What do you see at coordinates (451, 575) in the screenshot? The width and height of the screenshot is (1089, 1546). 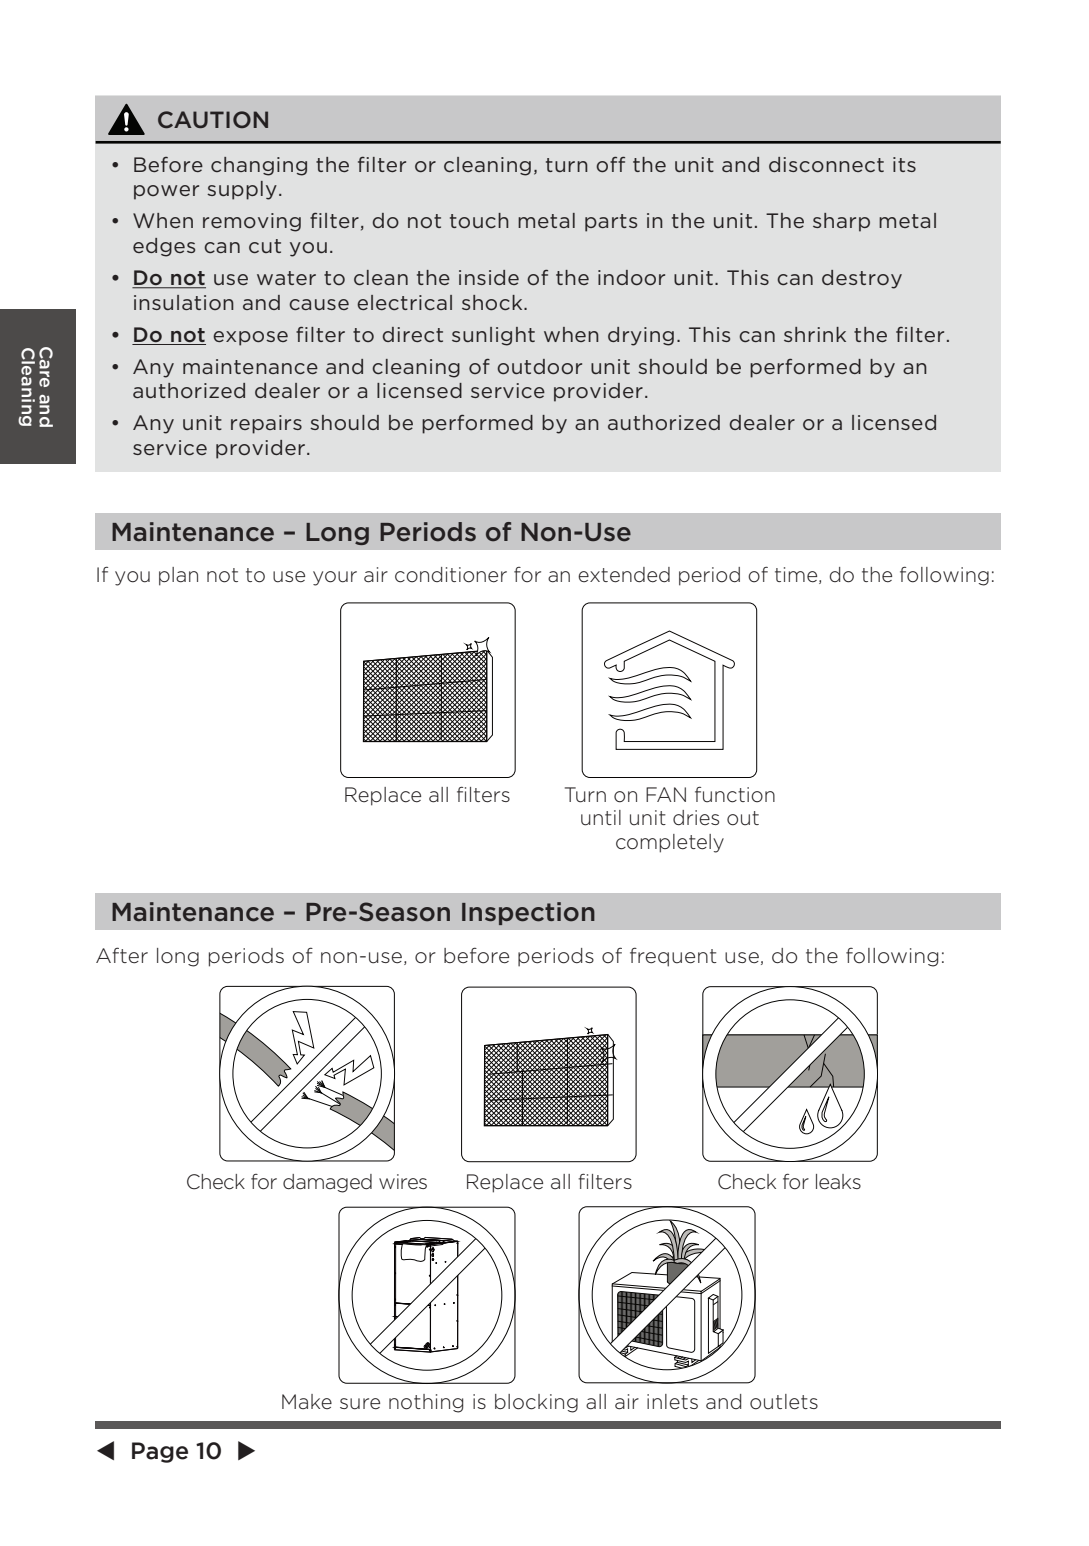 I see `conditioner` at bounding box center [451, 575].
